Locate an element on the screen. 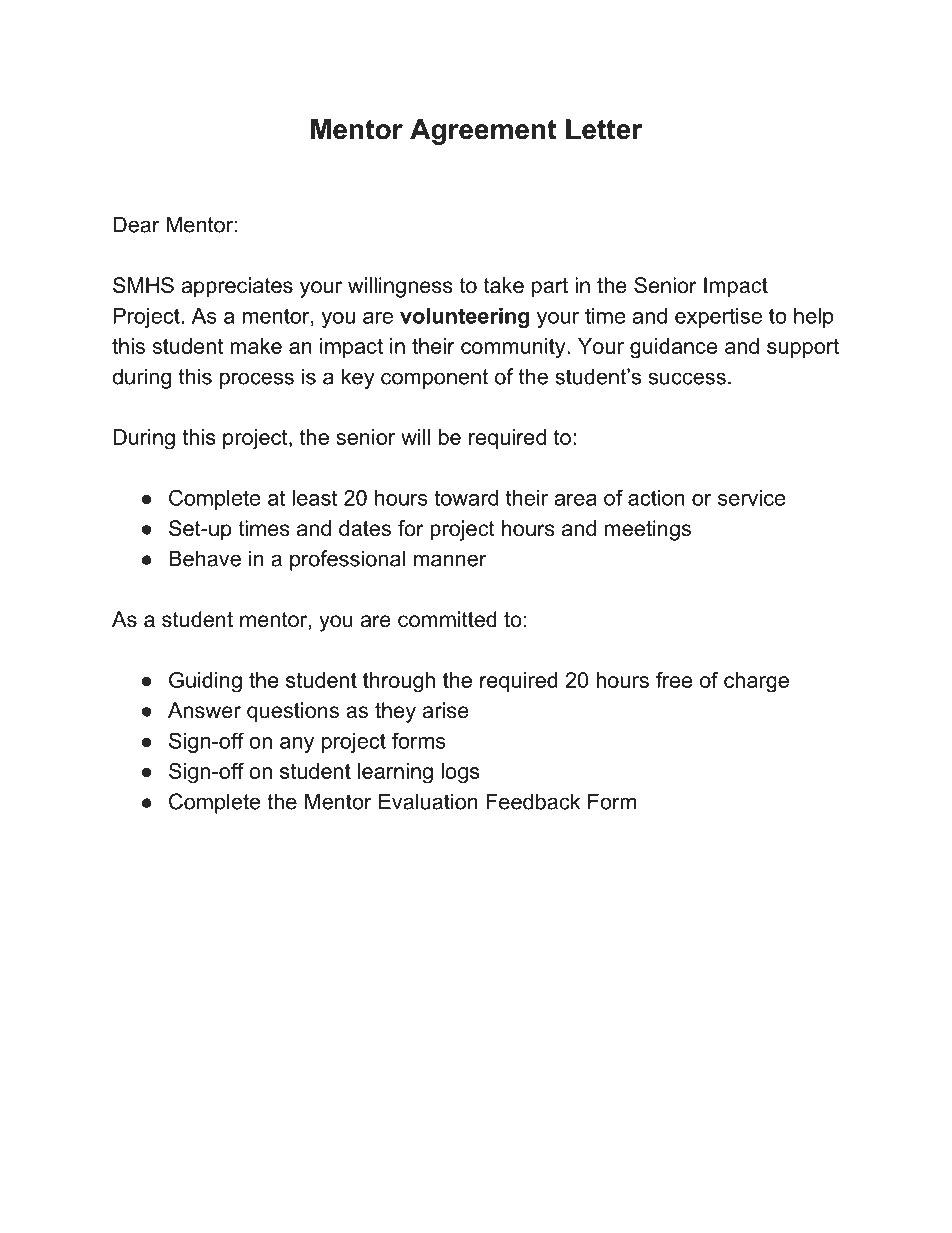  least is located at coordinates (315, 498).
